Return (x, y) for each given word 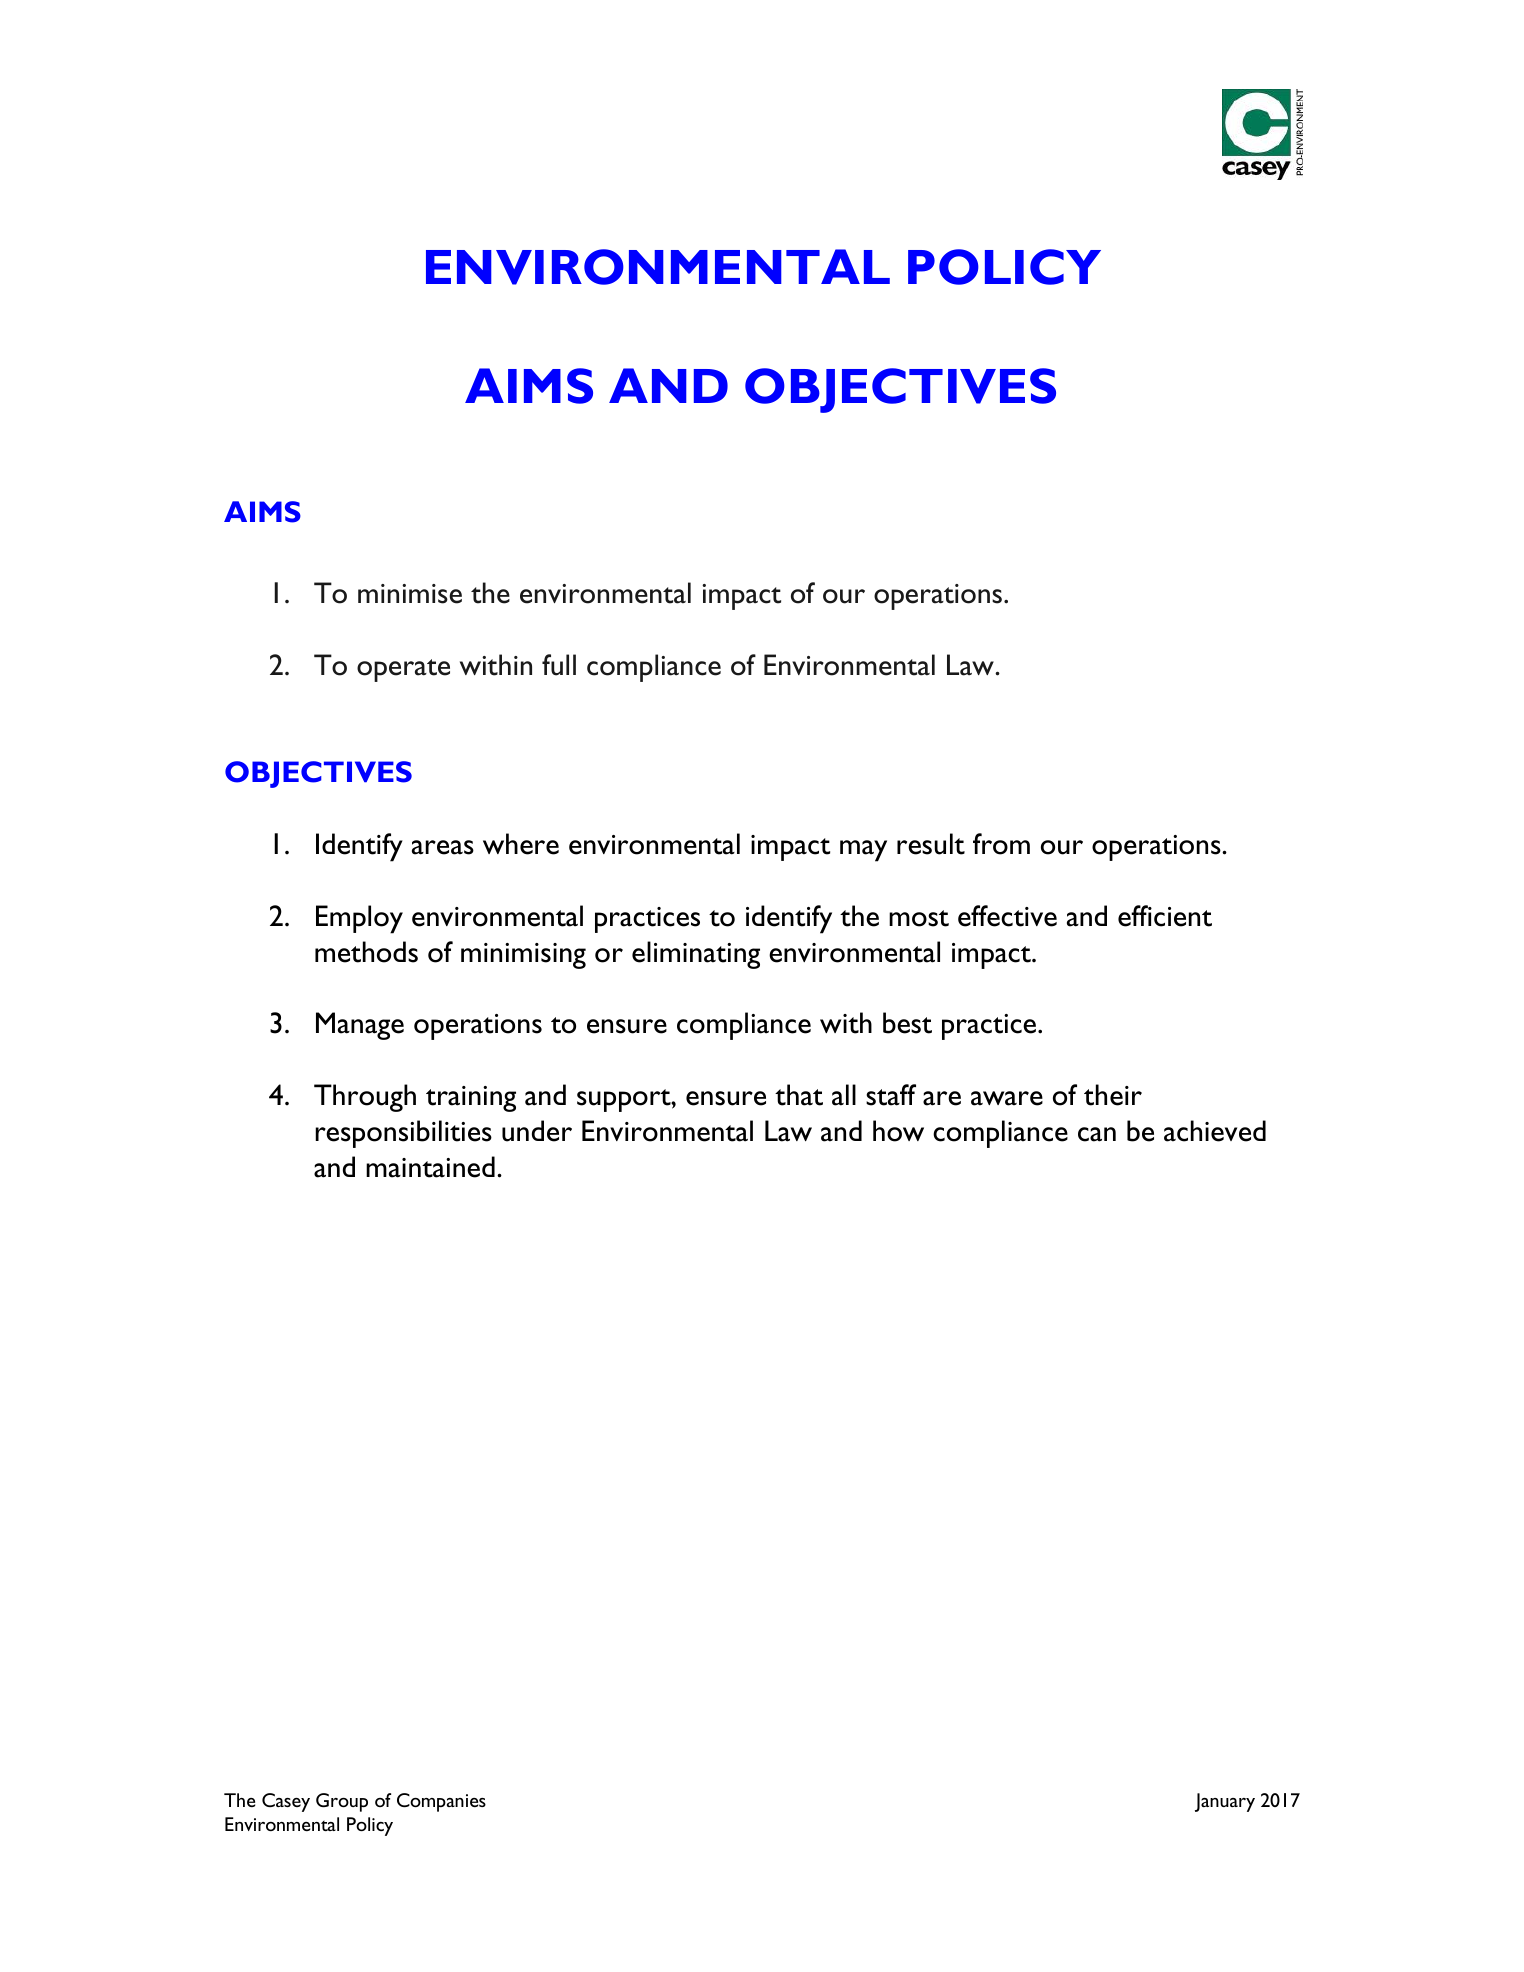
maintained (430, 1167)
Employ (359, 919)
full (559, 665)
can (1097, 1134)
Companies (441, 1802)
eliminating (696, 955)
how (898, 1131)
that (799, 1095)
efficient (1165, 916)
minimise (410, 594)
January (1225, 1802)
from (1001, 844)
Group (342, 1802)
